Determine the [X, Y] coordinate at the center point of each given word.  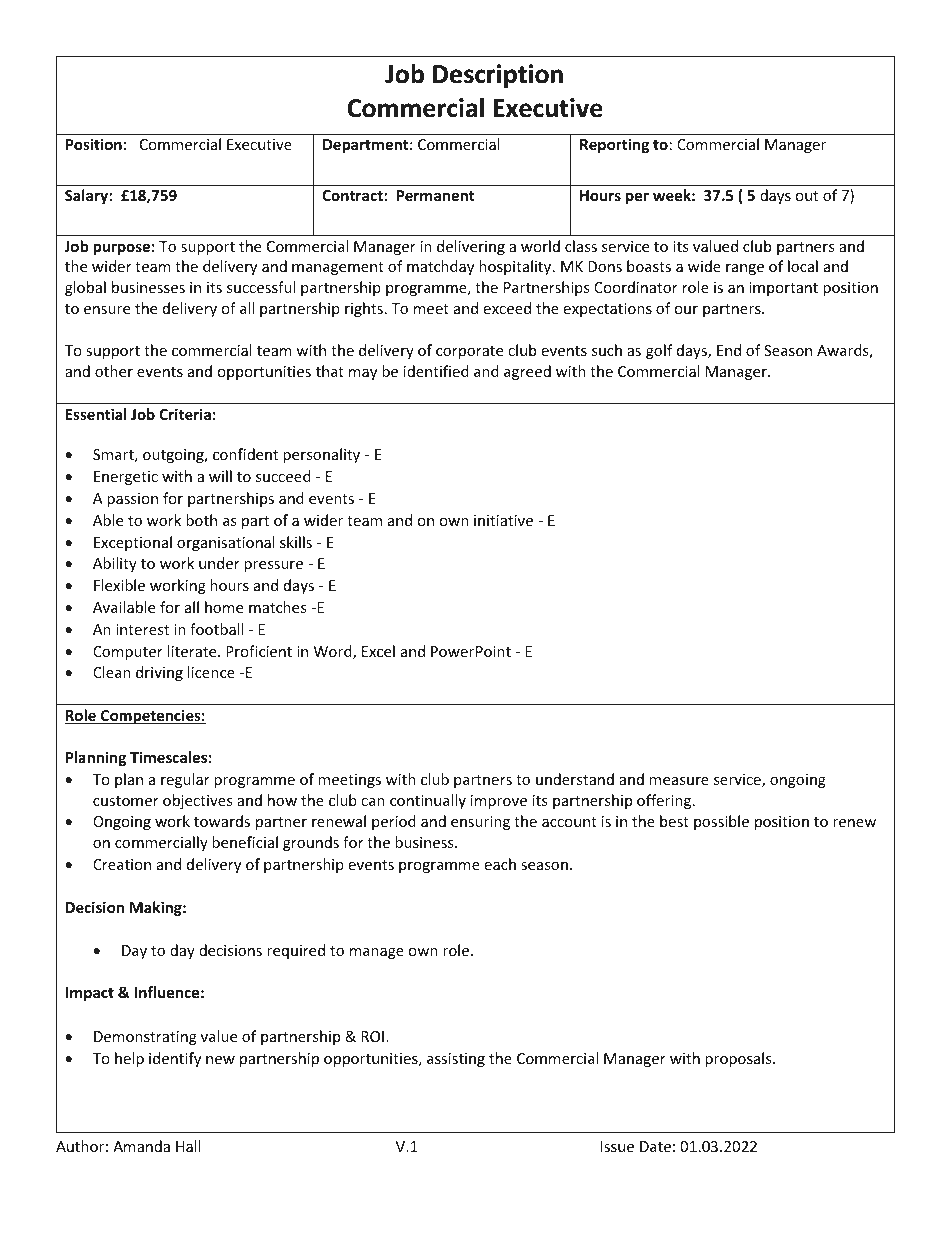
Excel [378, 651]
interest [142, 629]
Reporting [614, 145]
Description [498, 76]
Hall [188, 1146]
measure [679, 781]
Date [655, 1146]
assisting [456, 1060]
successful [261, 287]
